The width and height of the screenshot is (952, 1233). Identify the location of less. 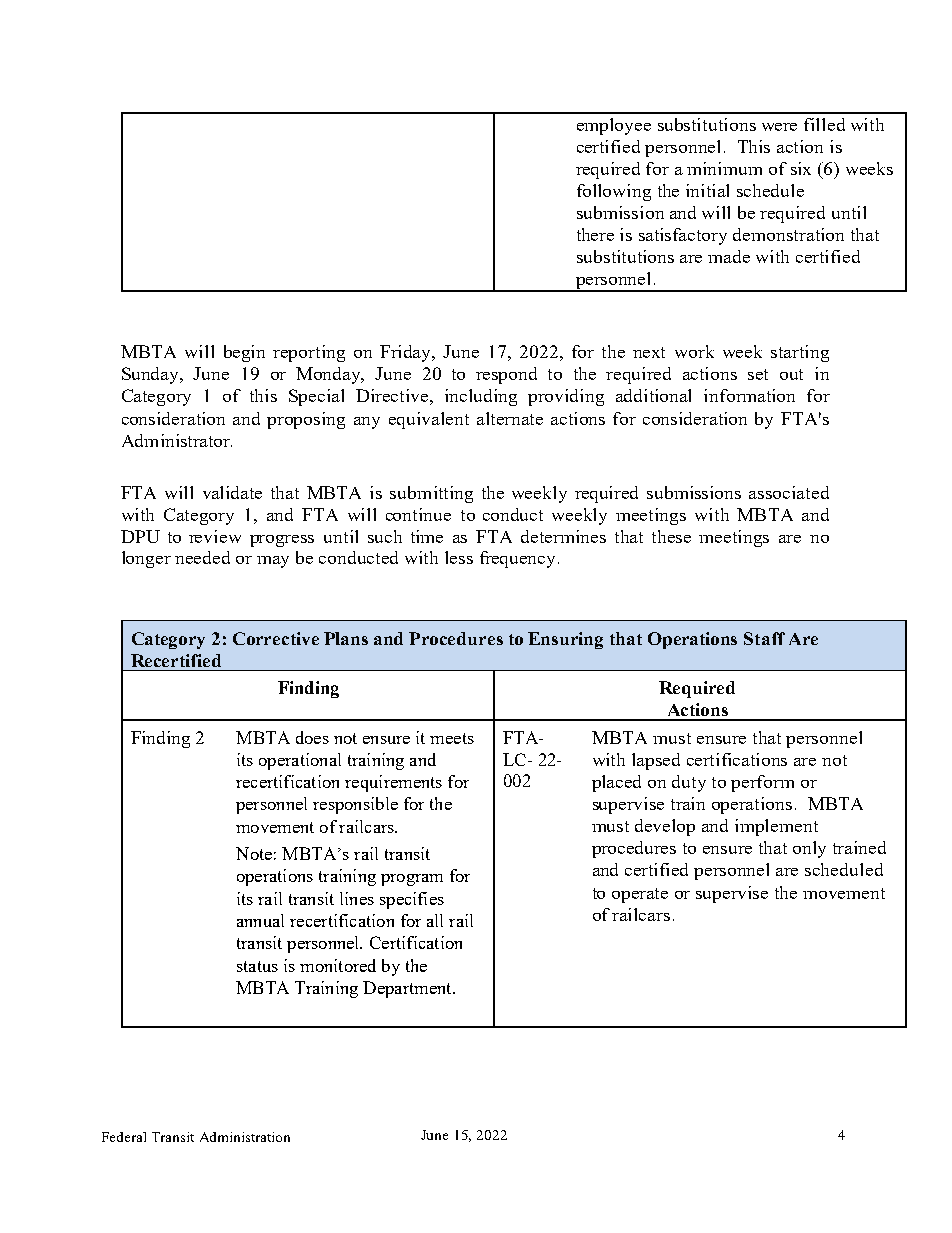
(459, 557).
